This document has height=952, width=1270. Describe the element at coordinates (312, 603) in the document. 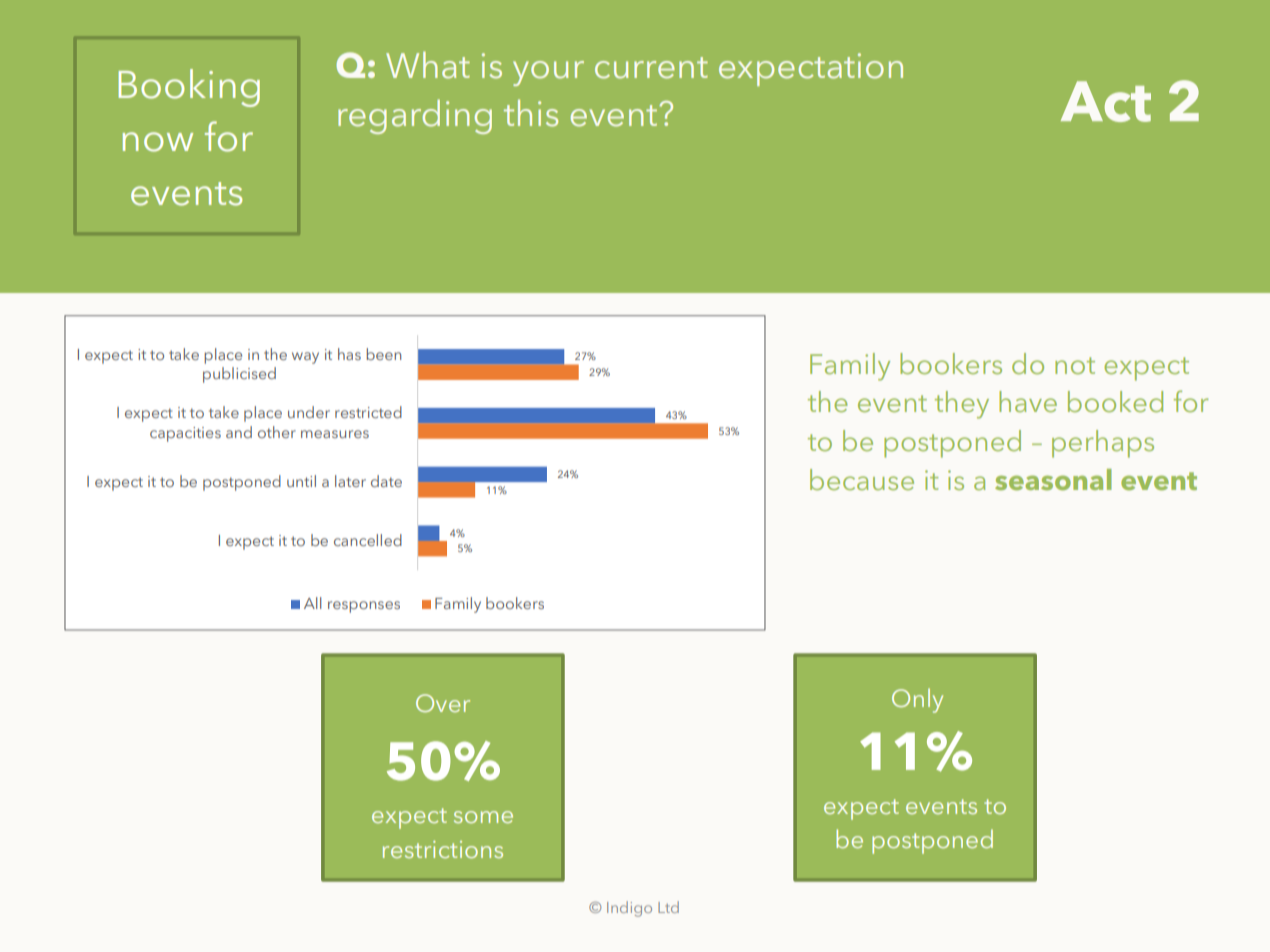

I see `All` at that location.
